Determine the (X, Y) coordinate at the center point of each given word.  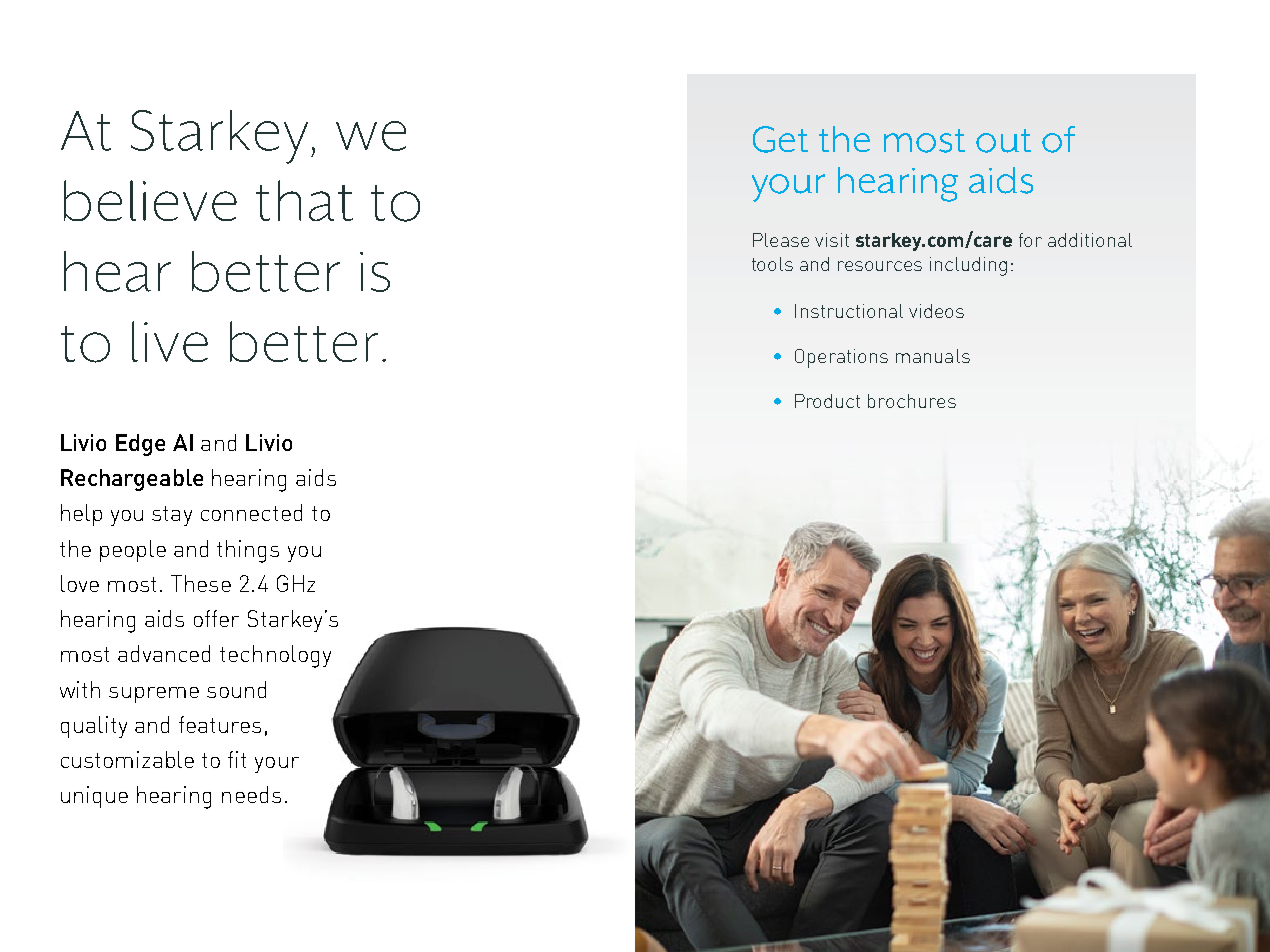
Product (827, 401)
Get (780, 139)
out (1003, 141)
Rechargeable (132, 480)
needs (251, 794)
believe (150, 200)
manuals (933, 356)
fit (237, 759)
